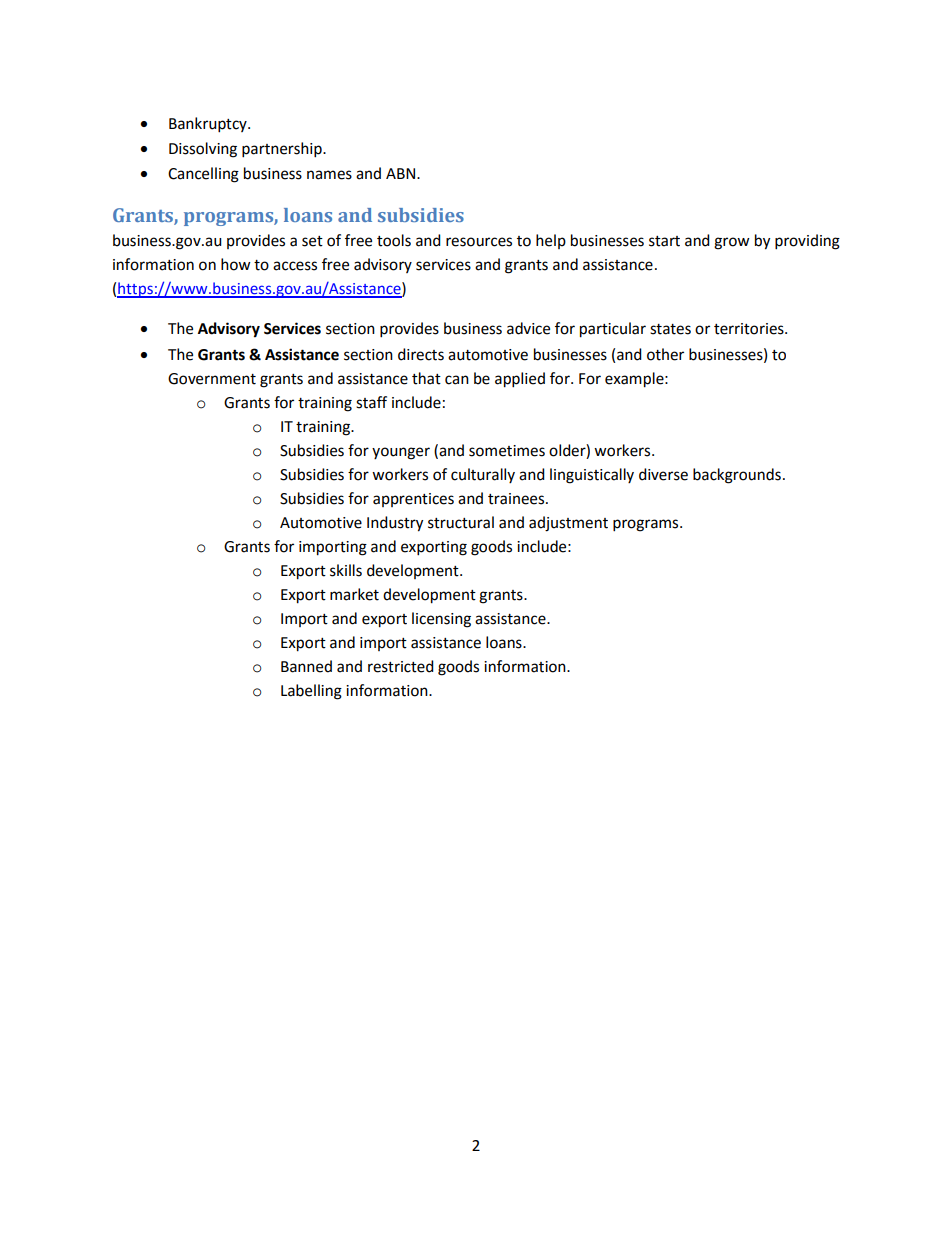 The image size is (952, 1233). Describe the element at coordinates (401, 666) in the screenshot. I see `restricted` at that location.
